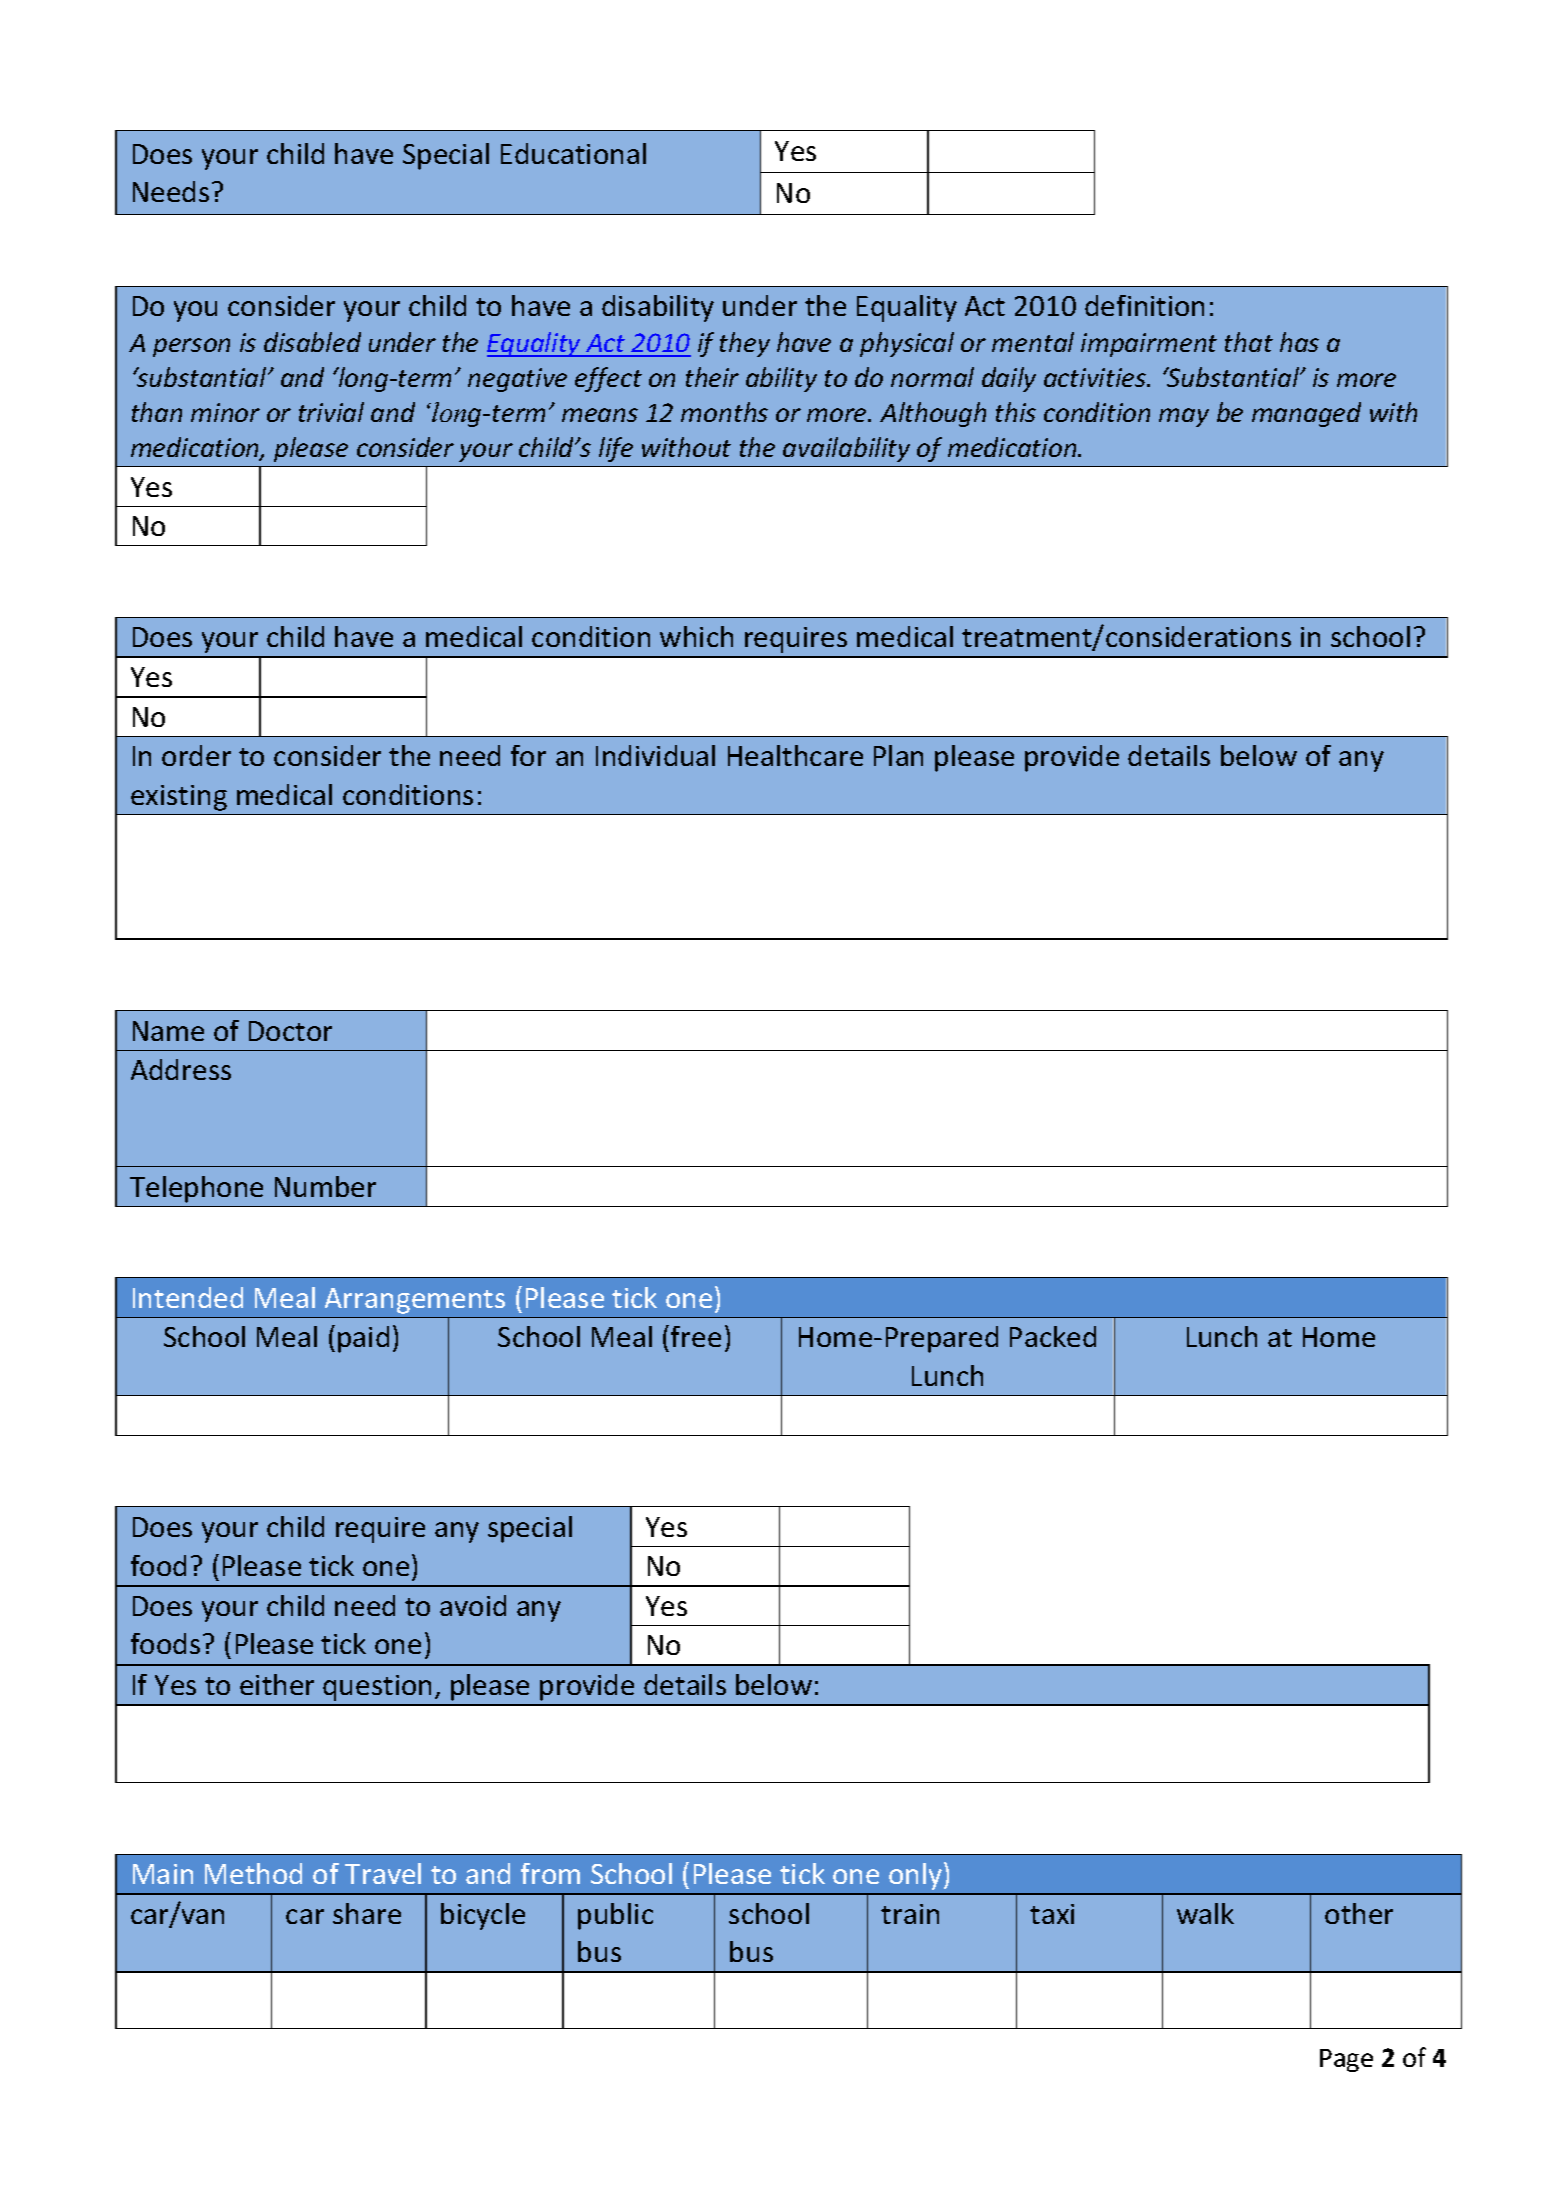 The image size is (1558, 2203). I want to click on Healthcare, so click(795, 755).
